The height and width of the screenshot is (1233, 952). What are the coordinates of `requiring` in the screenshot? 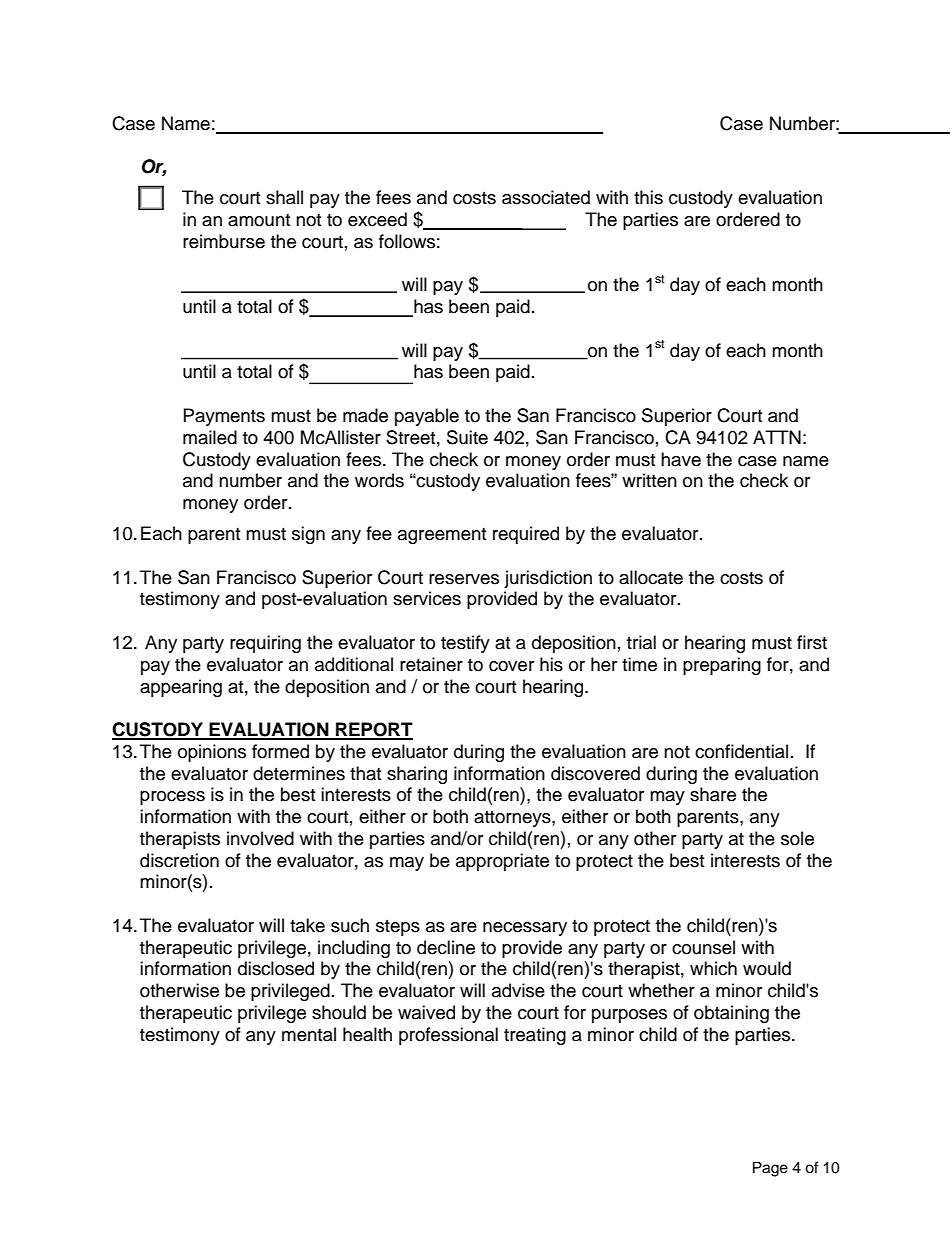 It's located at (265, 644).
